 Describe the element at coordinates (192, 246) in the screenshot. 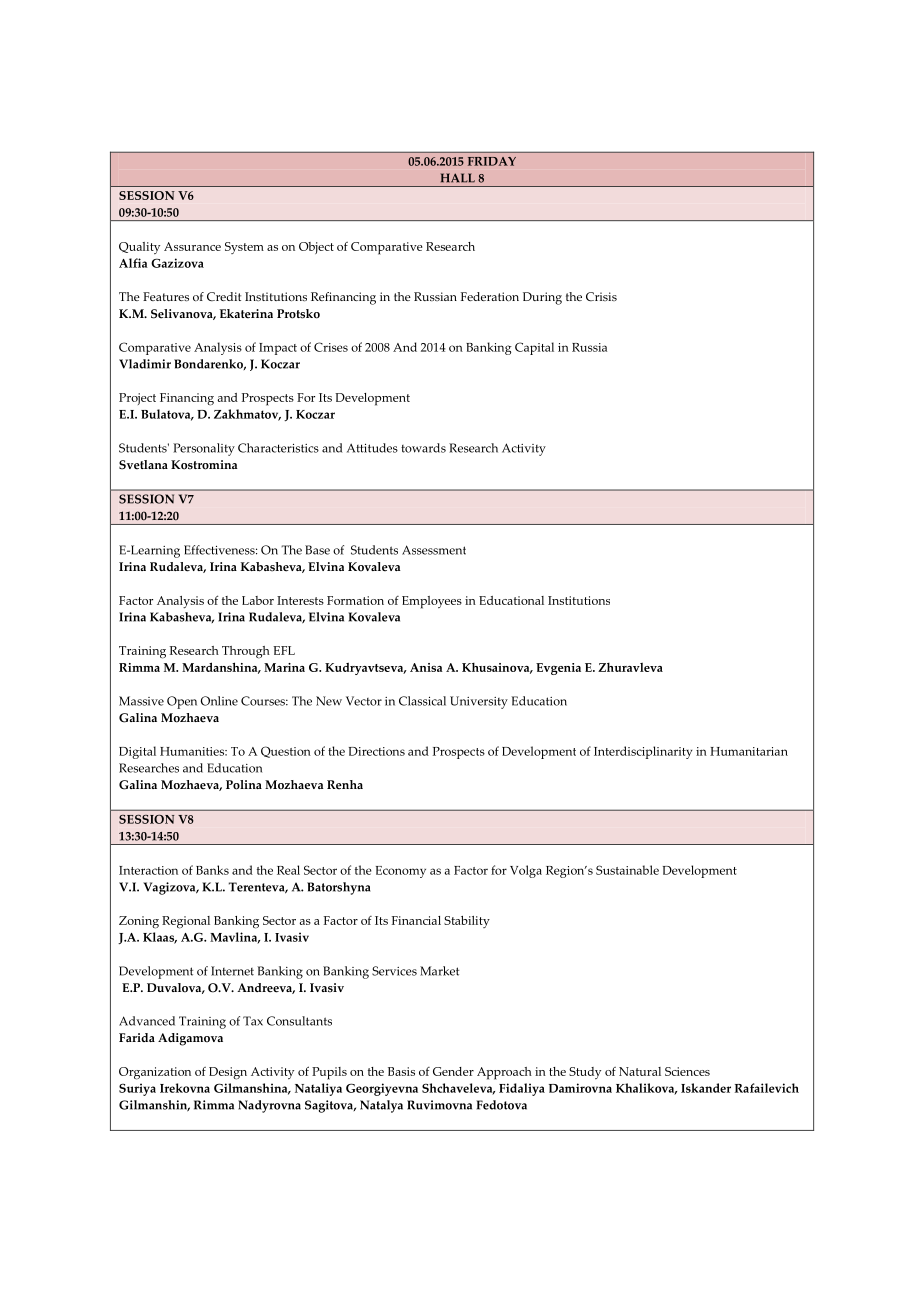

I see `Assurance` at that location.
